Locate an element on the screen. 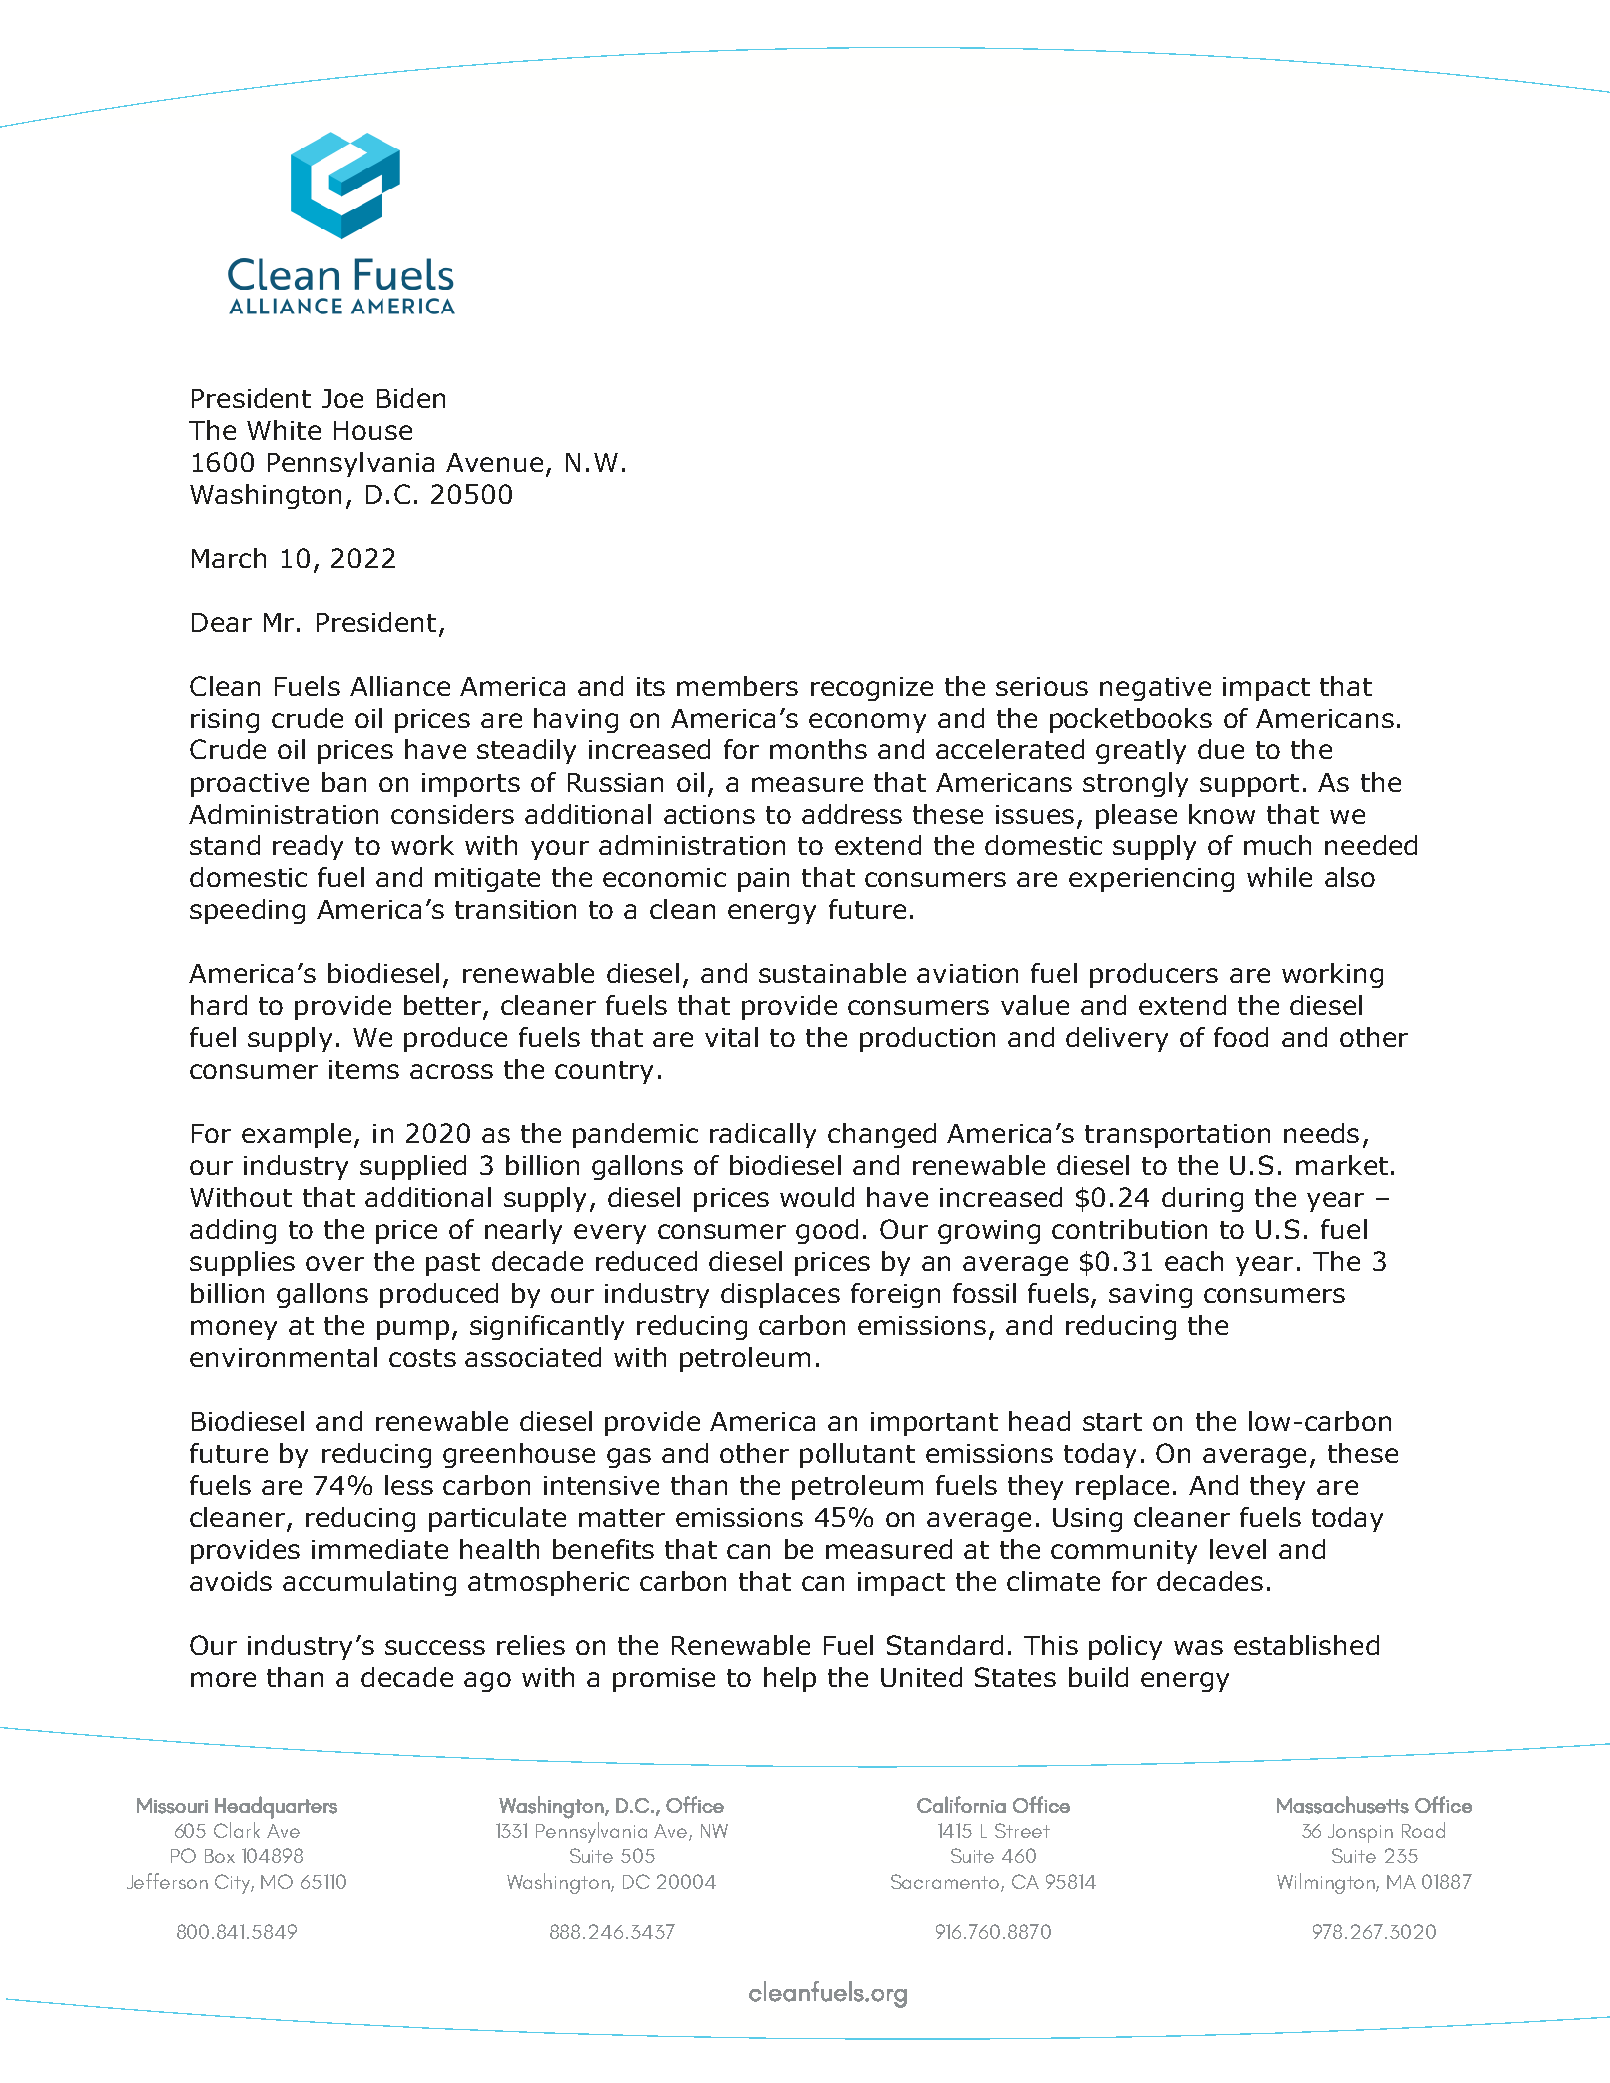 The image size is (1610, 2083). hard is located at coordinates (219, 1005).
